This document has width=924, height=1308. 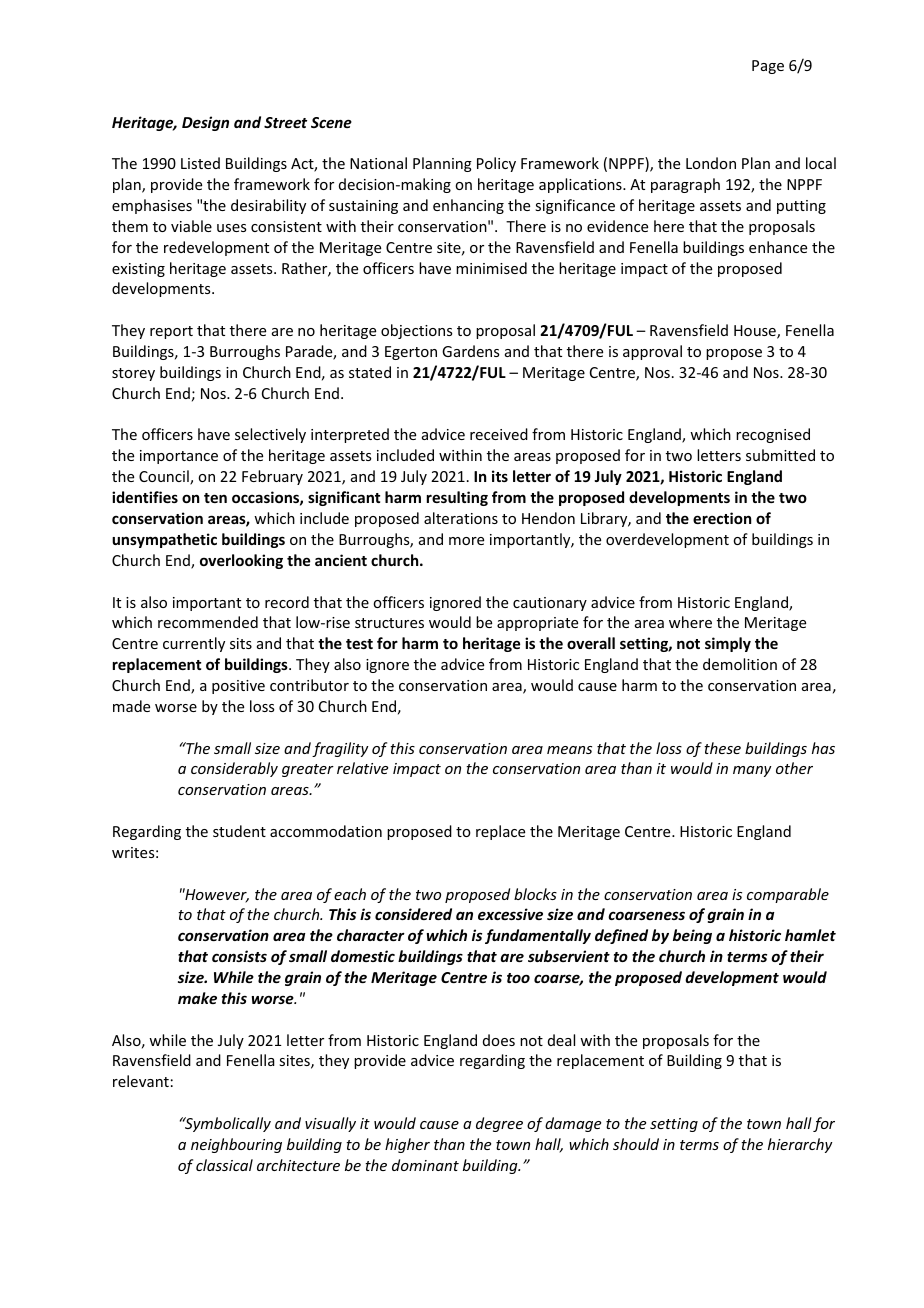 What do you see at coordinates (768, 67) in the document?
I see `Page` at bounding box center [768, 67].
